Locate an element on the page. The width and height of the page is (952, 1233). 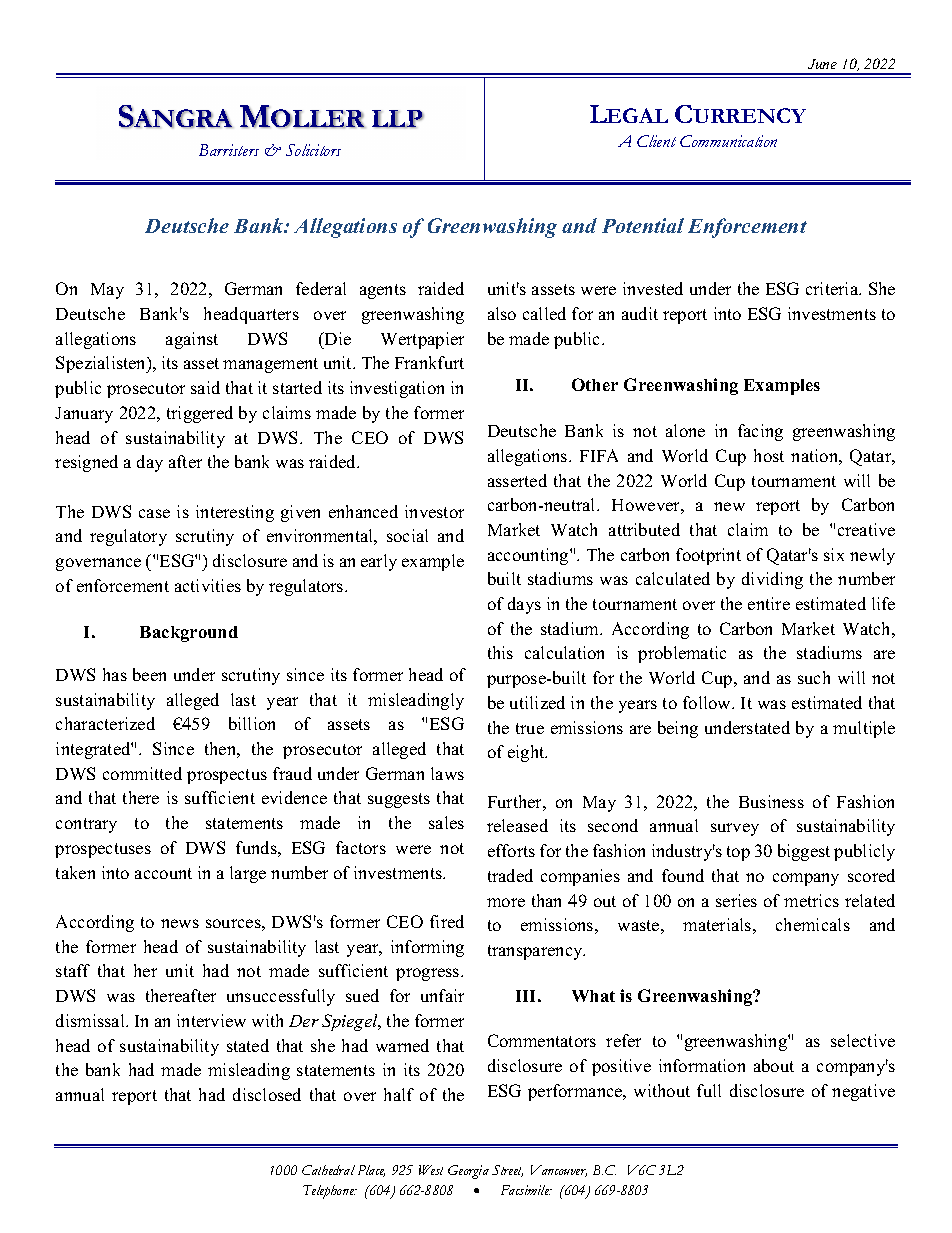
triggered is located at coordinates (200, 414).
